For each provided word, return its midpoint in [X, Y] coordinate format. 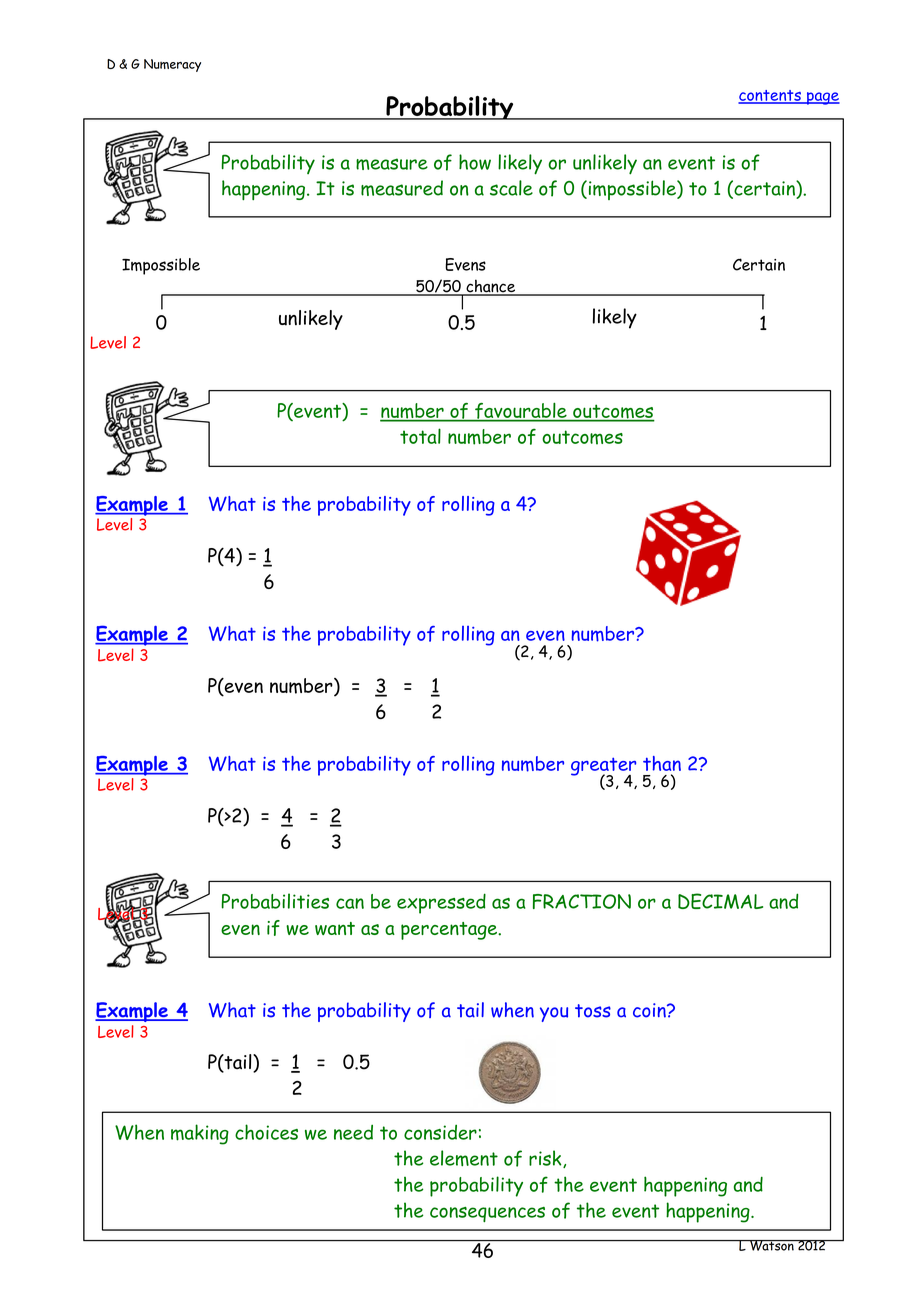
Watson [772, 1245]
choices [266, 1132]
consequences [487, 1214]
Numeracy [172, 65]
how [475, 162]
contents [770, 96]
